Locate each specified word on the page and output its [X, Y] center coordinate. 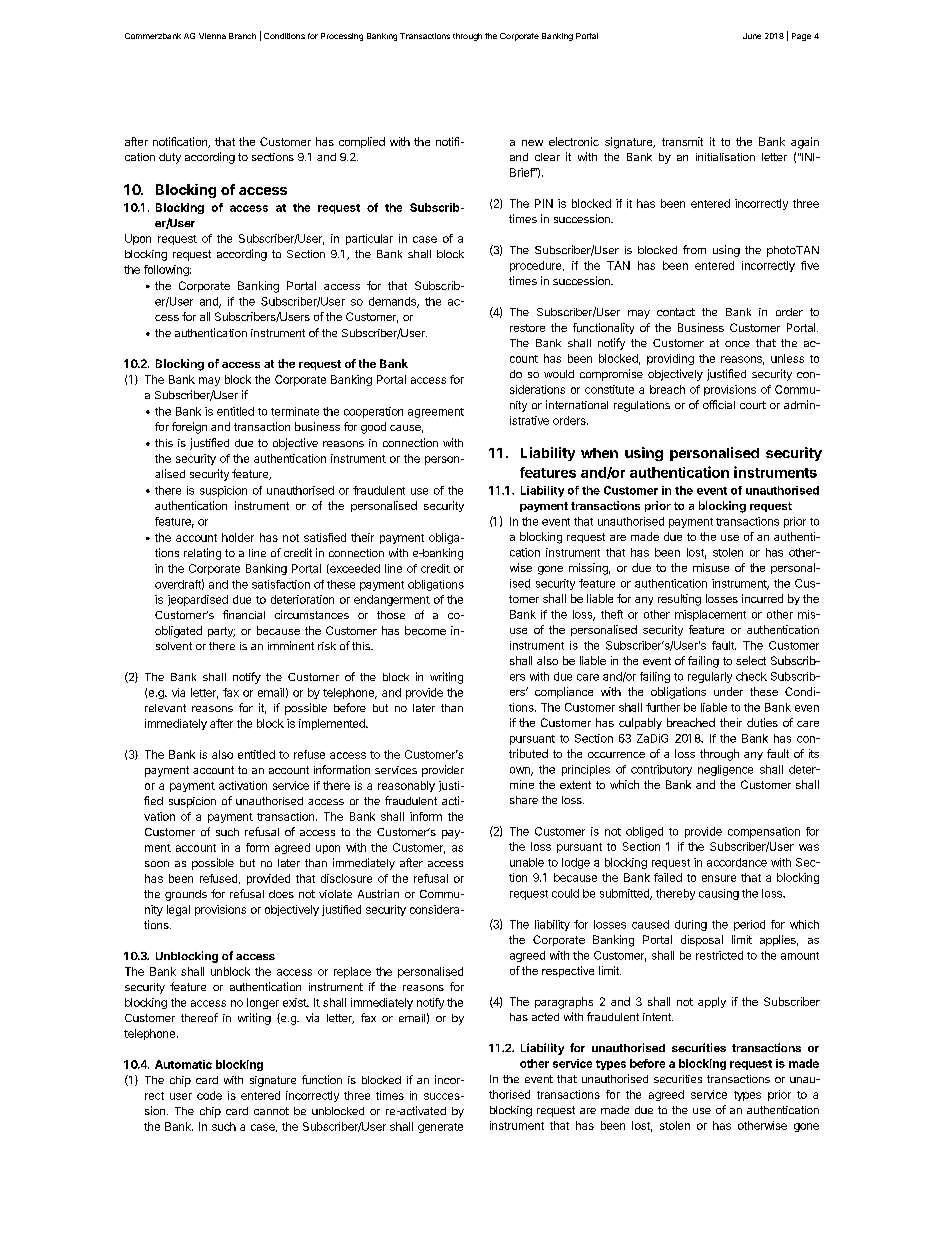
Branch [242, 36]
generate [440, 1128]
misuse [711, 567]
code [209, 1095]
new [532, 143]
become [425, 630]
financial [244, 614]
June [752, 36]
